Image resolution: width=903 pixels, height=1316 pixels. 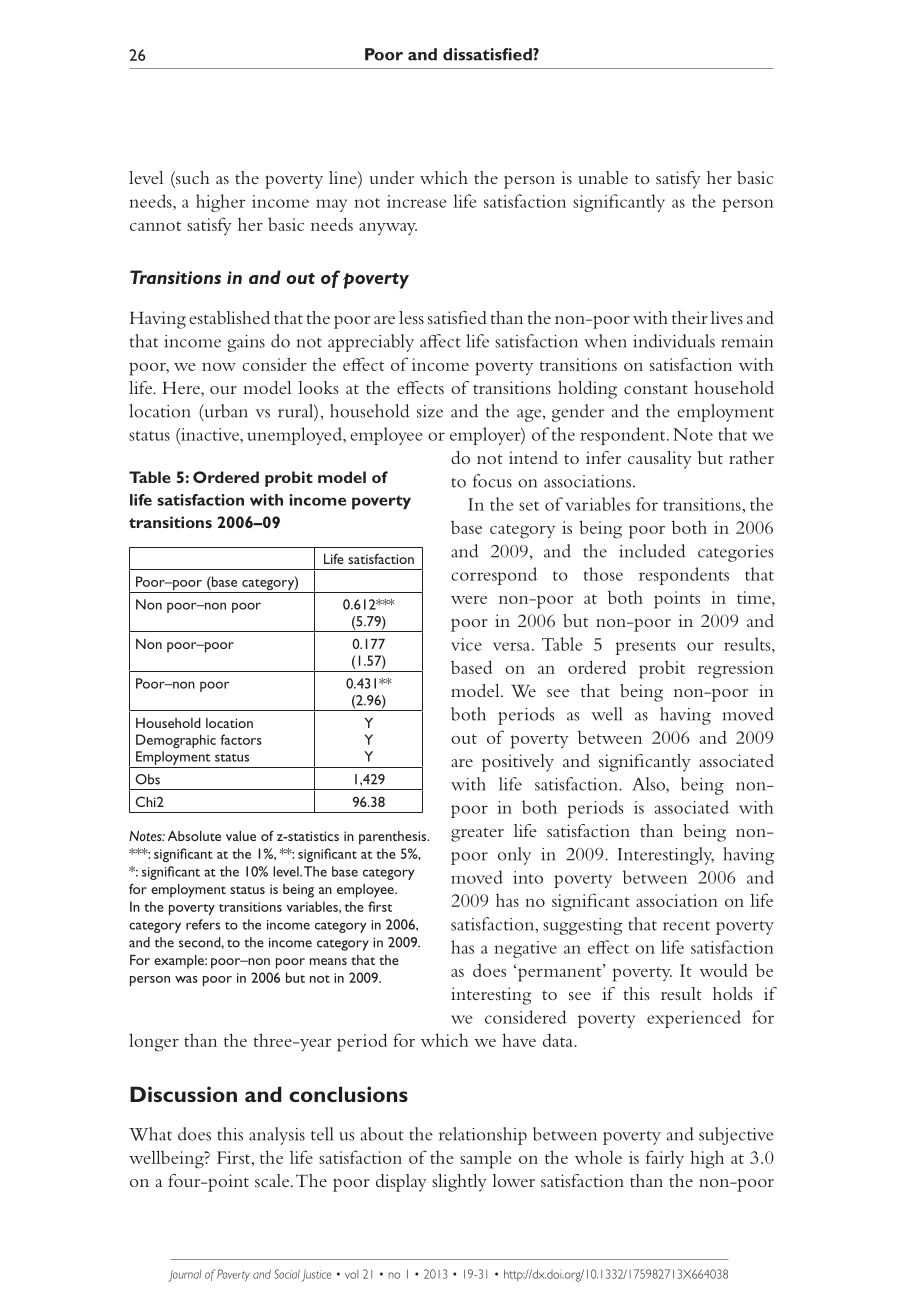 What do you see at coordinates (603, 177) in the document?
I see `unable` at bounding box center [603, 177].
